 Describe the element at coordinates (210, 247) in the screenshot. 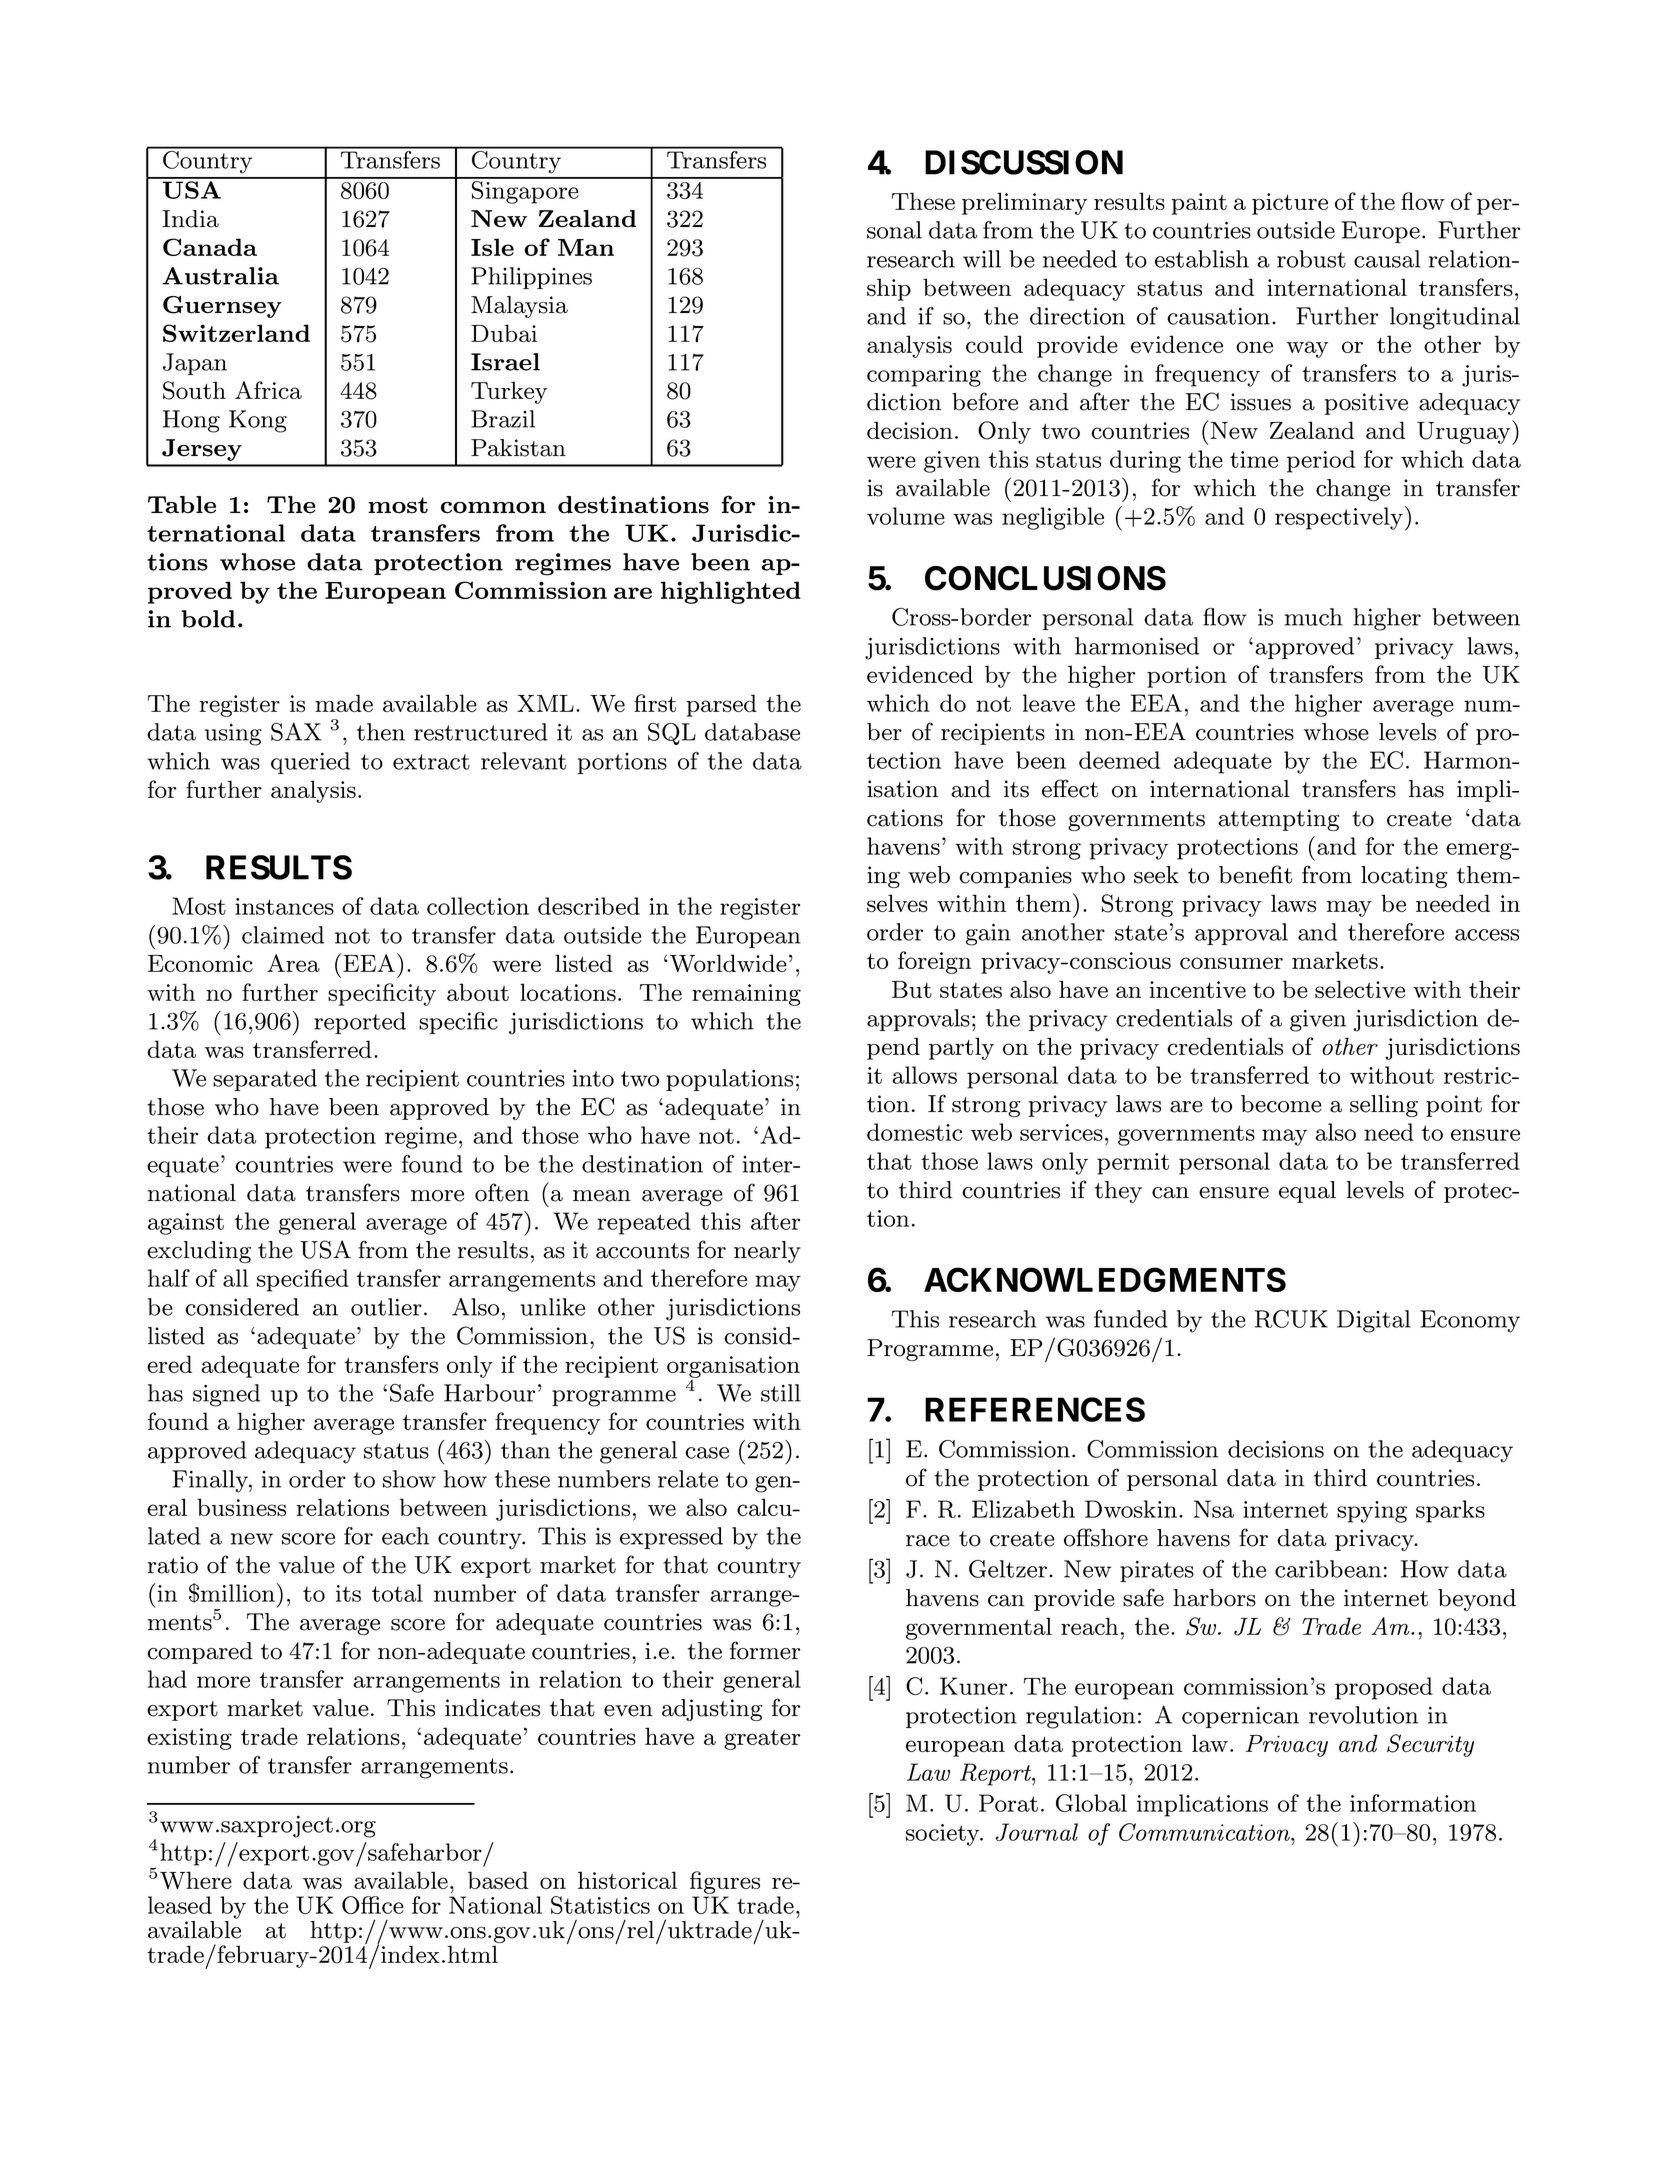

I see `Canada` at that location.
